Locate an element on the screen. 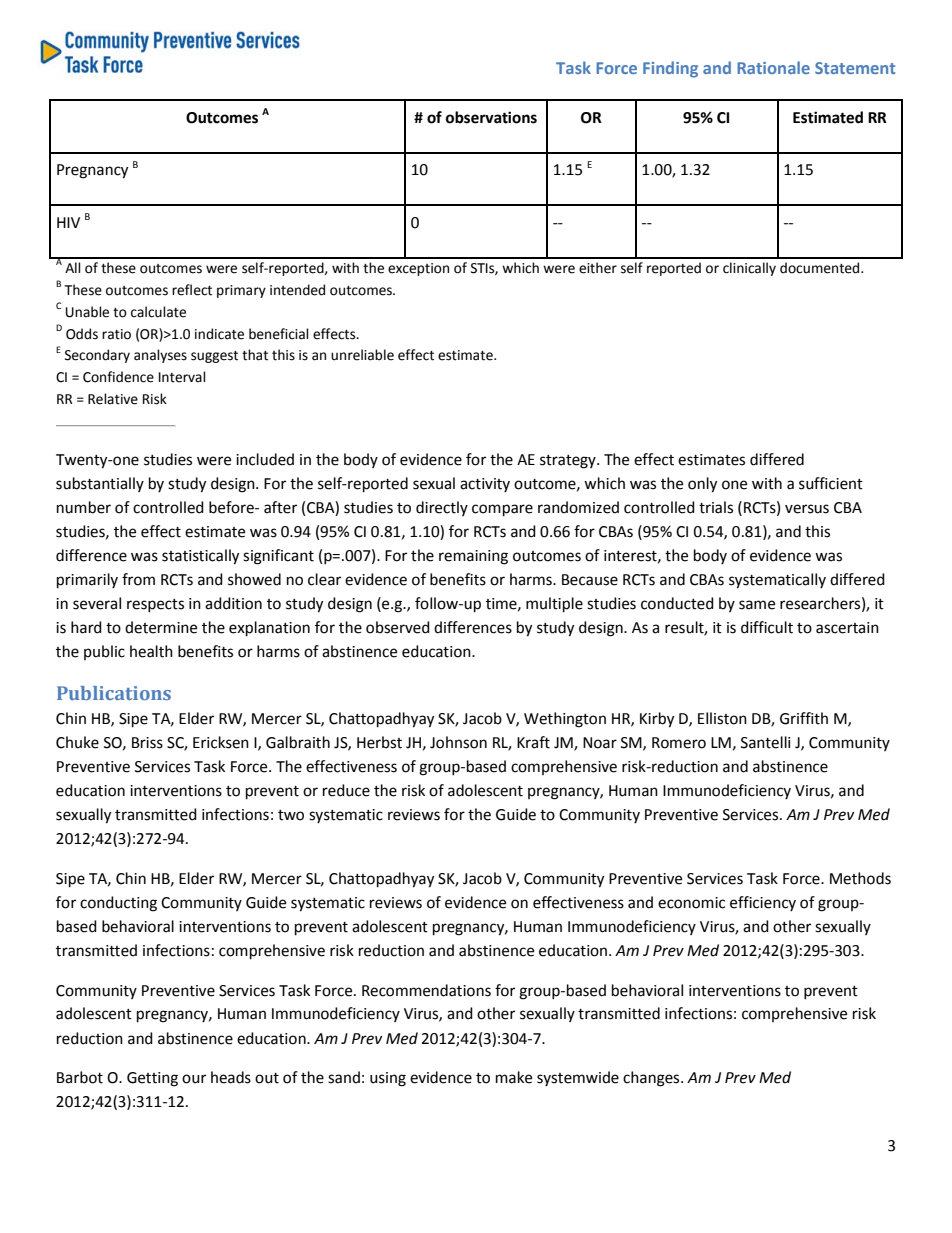 The width and height of the screenshot is (952, 1233). changes is located at coordinates (652, 1079).
